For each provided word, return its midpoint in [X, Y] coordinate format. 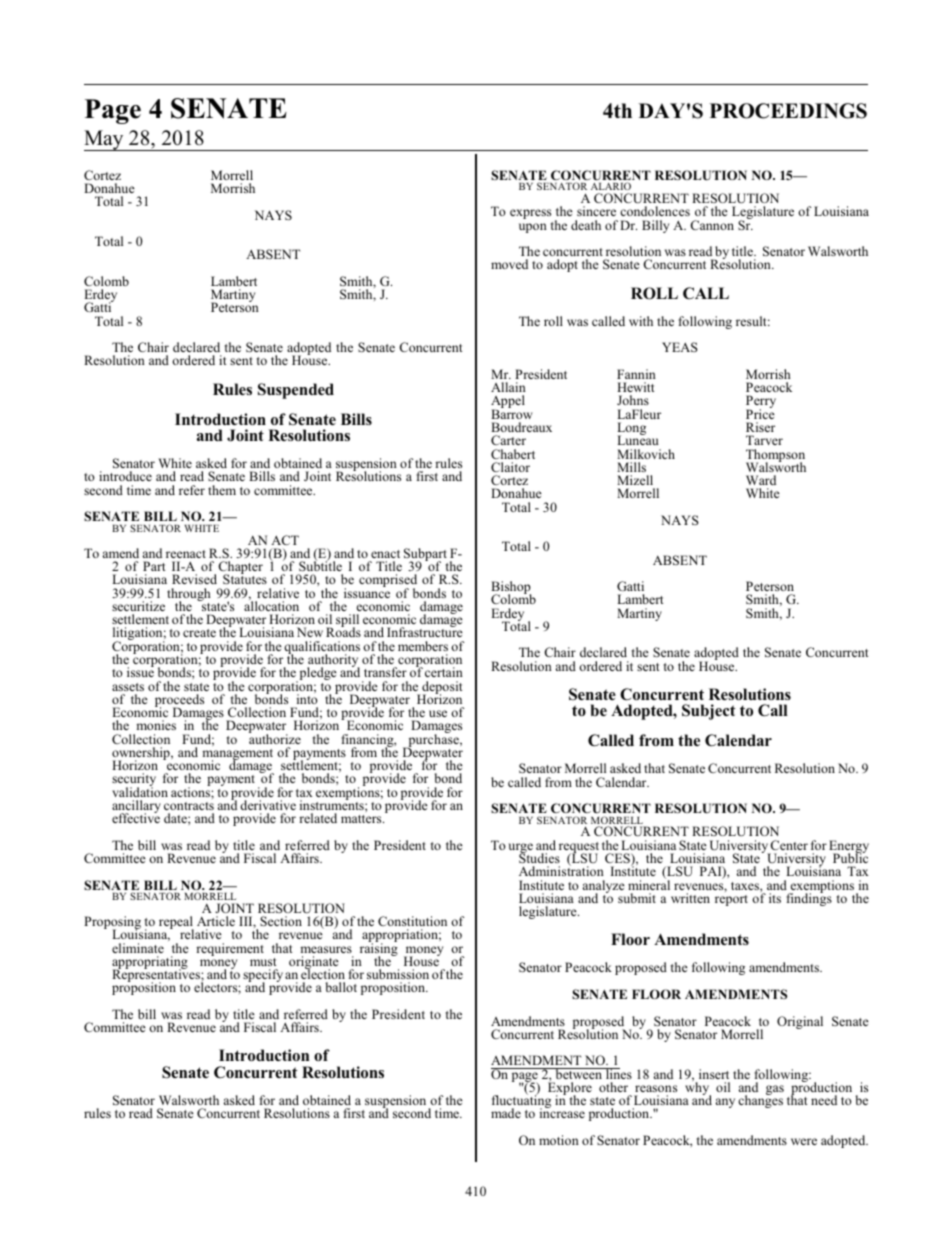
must [263, 962]
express [530, 214]
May [105, 140]
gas [775, 1090]
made [506, 1113]
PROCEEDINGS [788, 111]
